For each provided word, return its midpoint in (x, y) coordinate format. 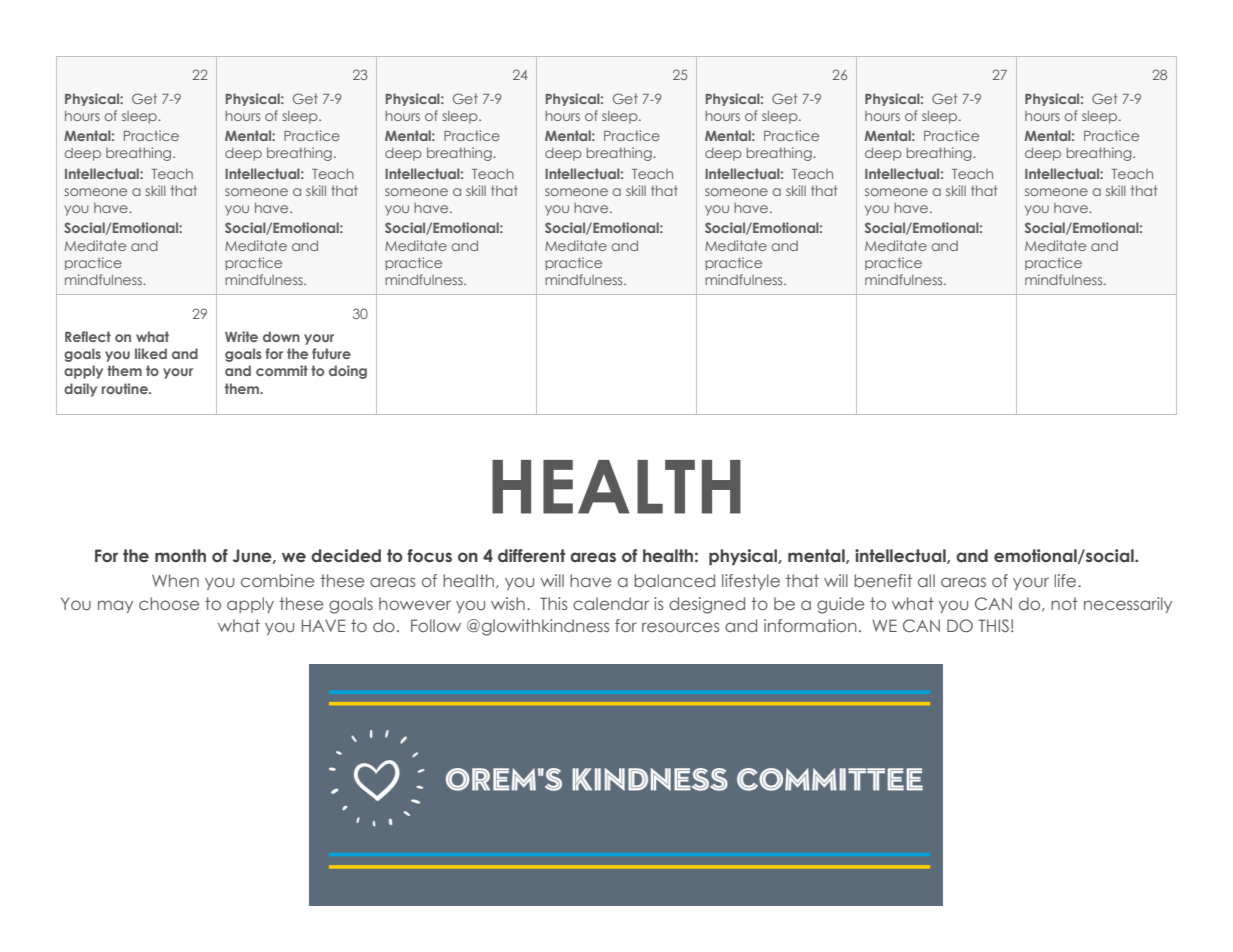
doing (348, 372)
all (926, 580)
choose (169, 603)
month (180, 556)
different (531, 556)
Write (241, 336)
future (331, 353)
